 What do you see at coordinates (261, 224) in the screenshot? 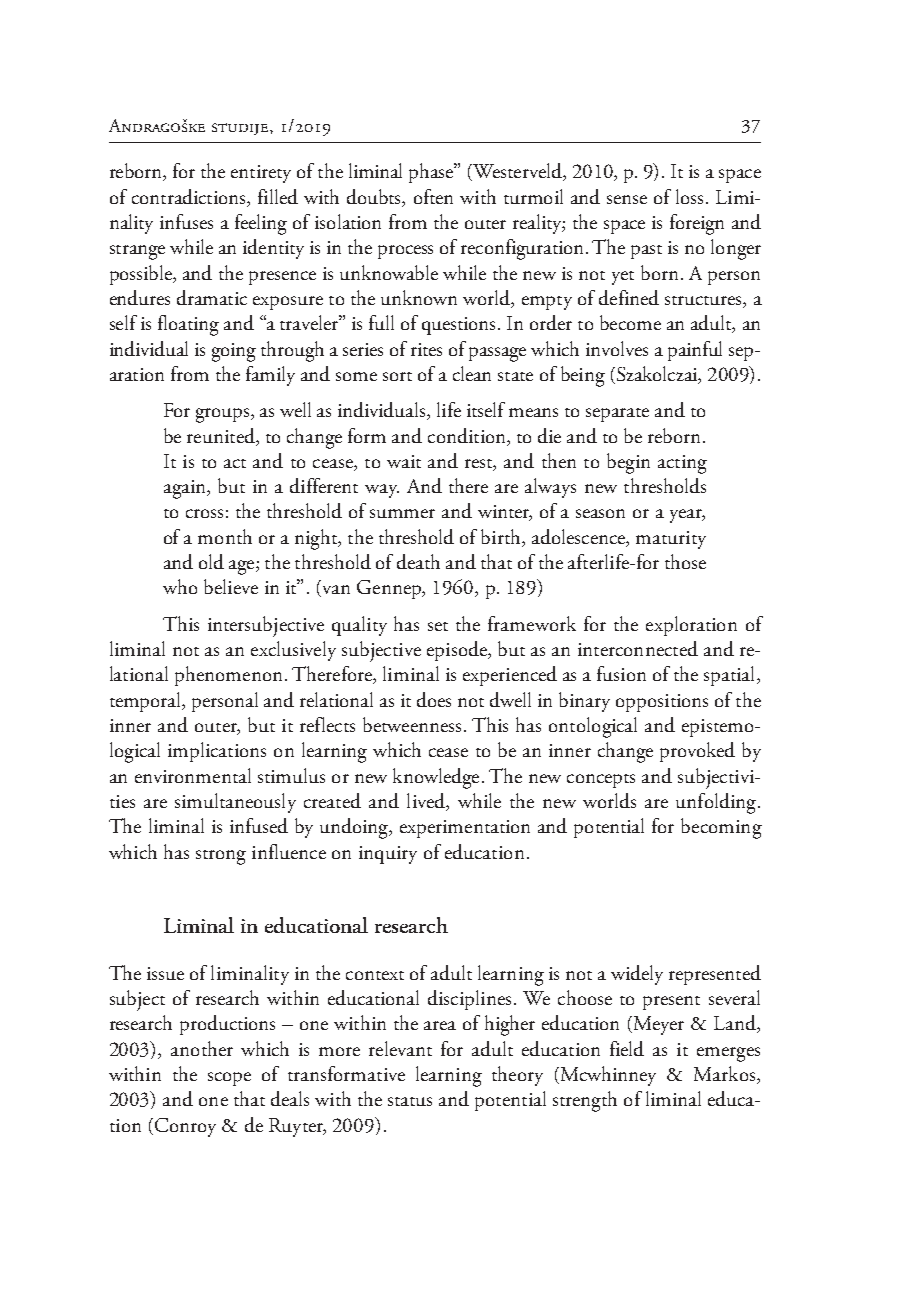
I see `feeling` at bounding box center [261, 224].
